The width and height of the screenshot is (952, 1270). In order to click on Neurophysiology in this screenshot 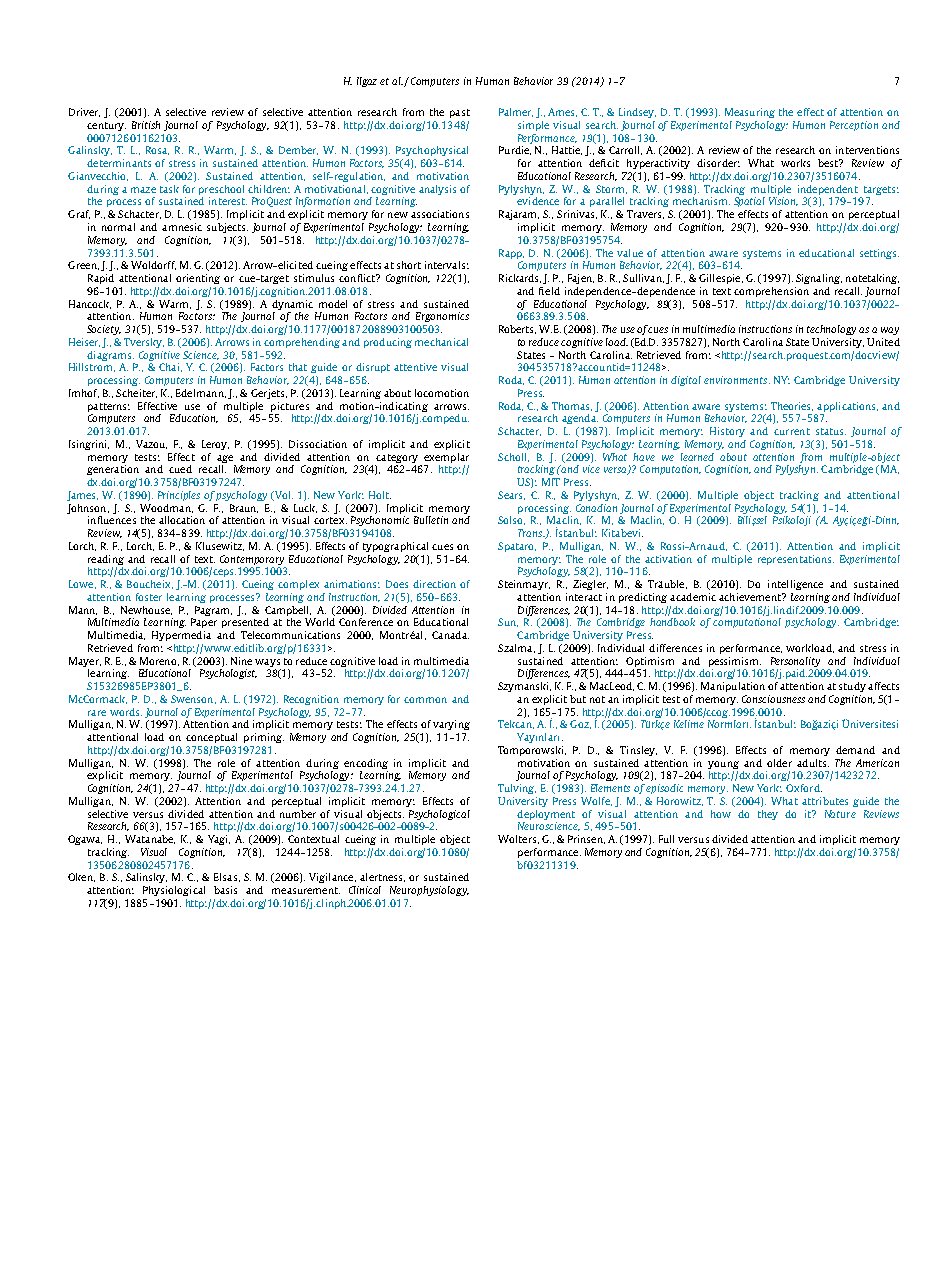, I will do `click(429, 891)`.
